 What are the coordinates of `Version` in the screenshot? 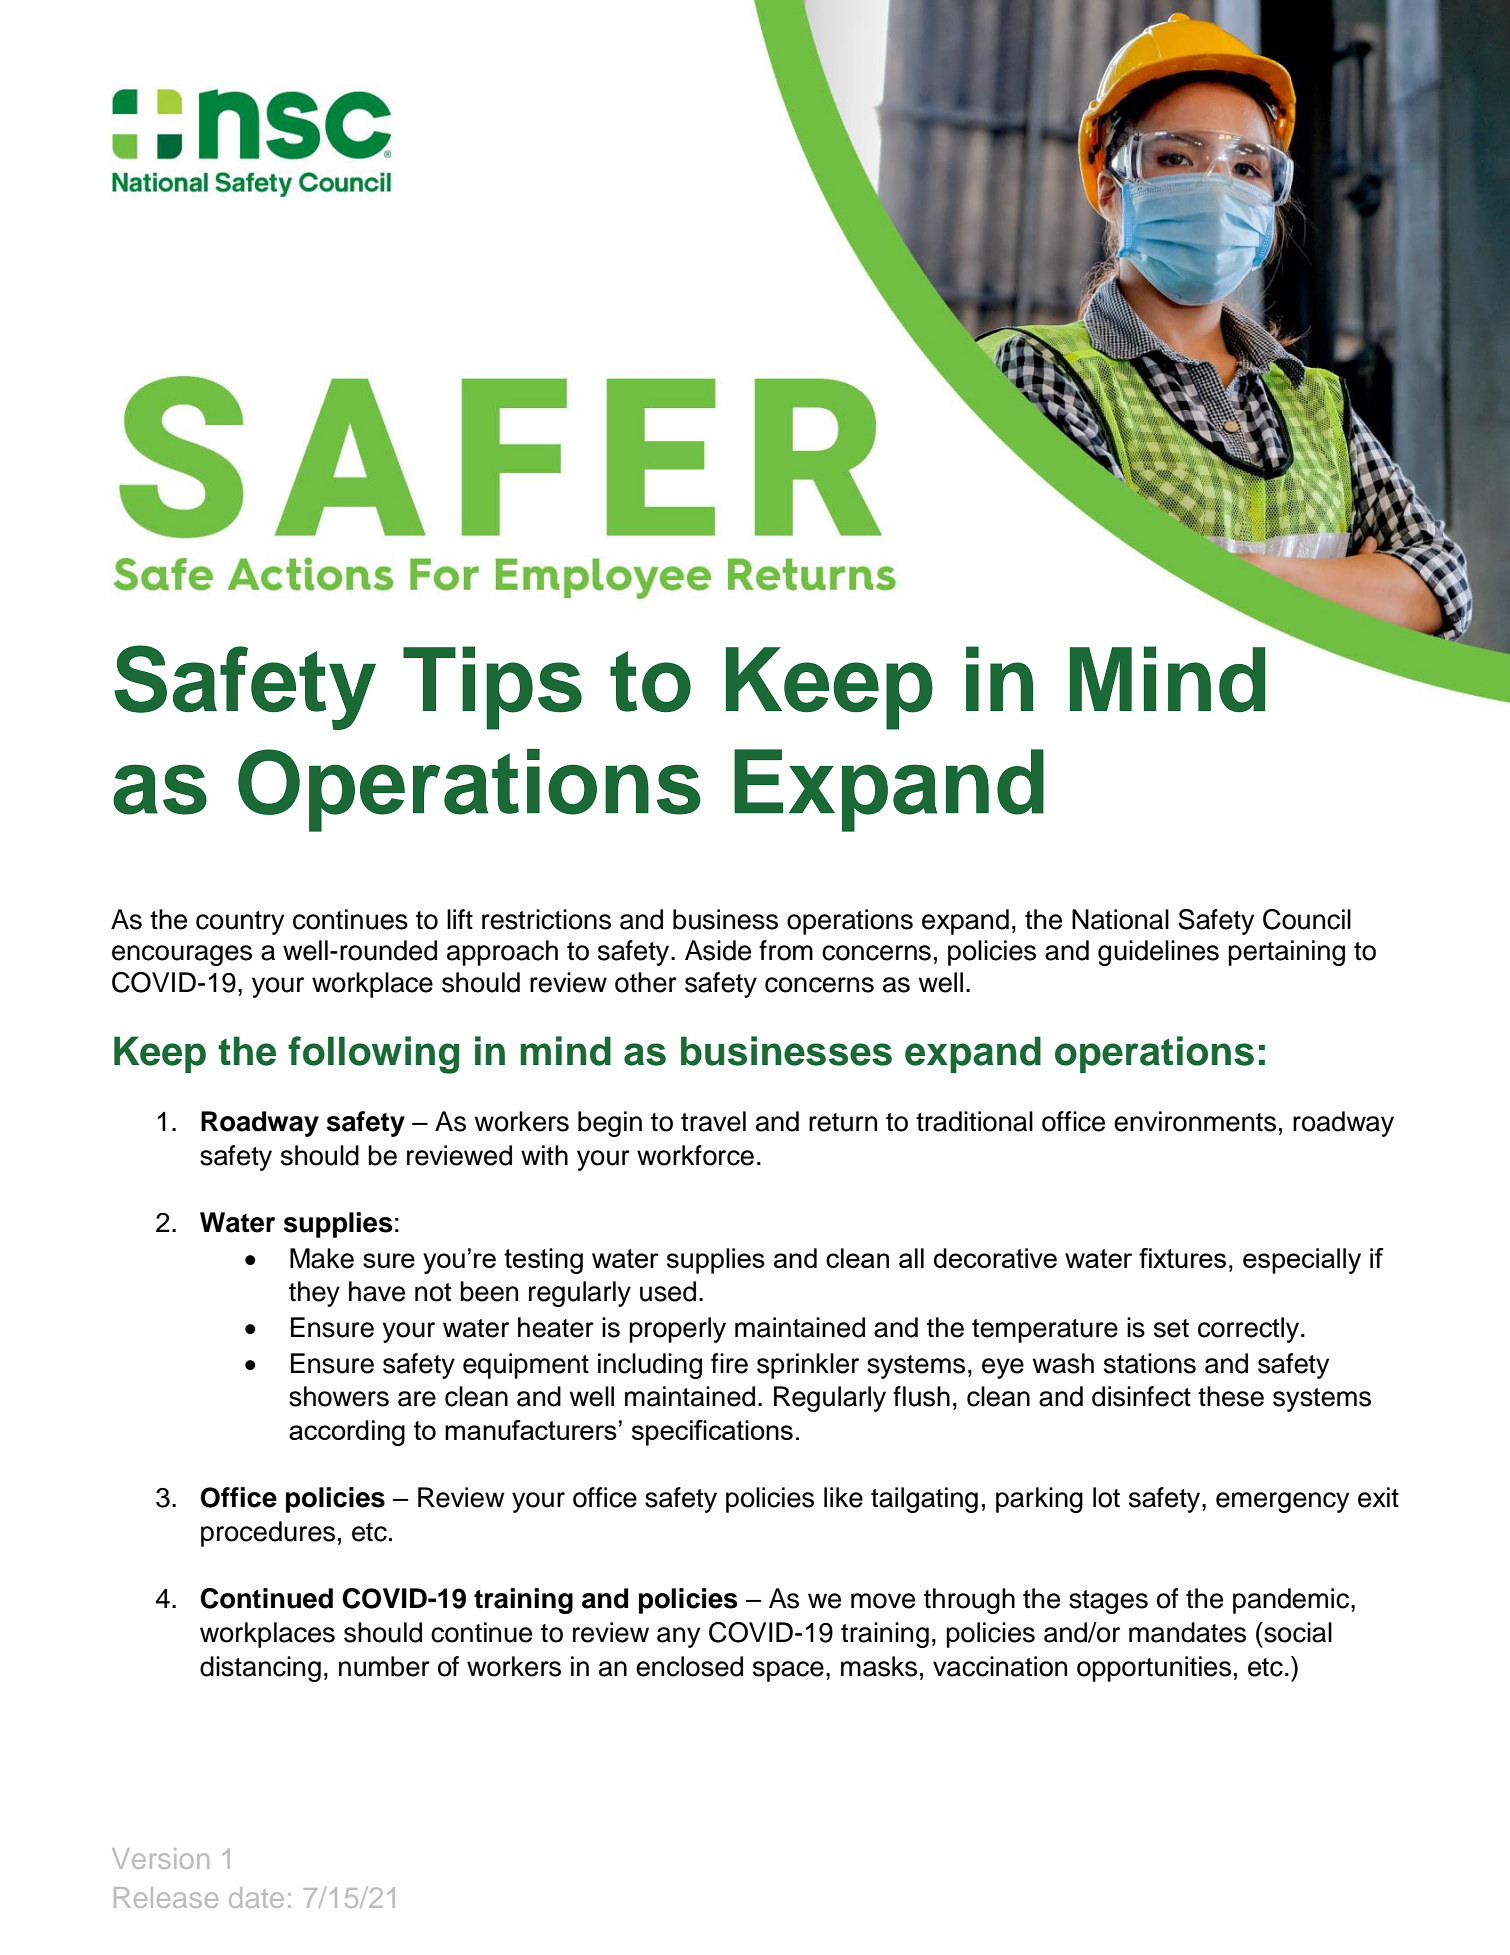 It's located at (160, 1858).
